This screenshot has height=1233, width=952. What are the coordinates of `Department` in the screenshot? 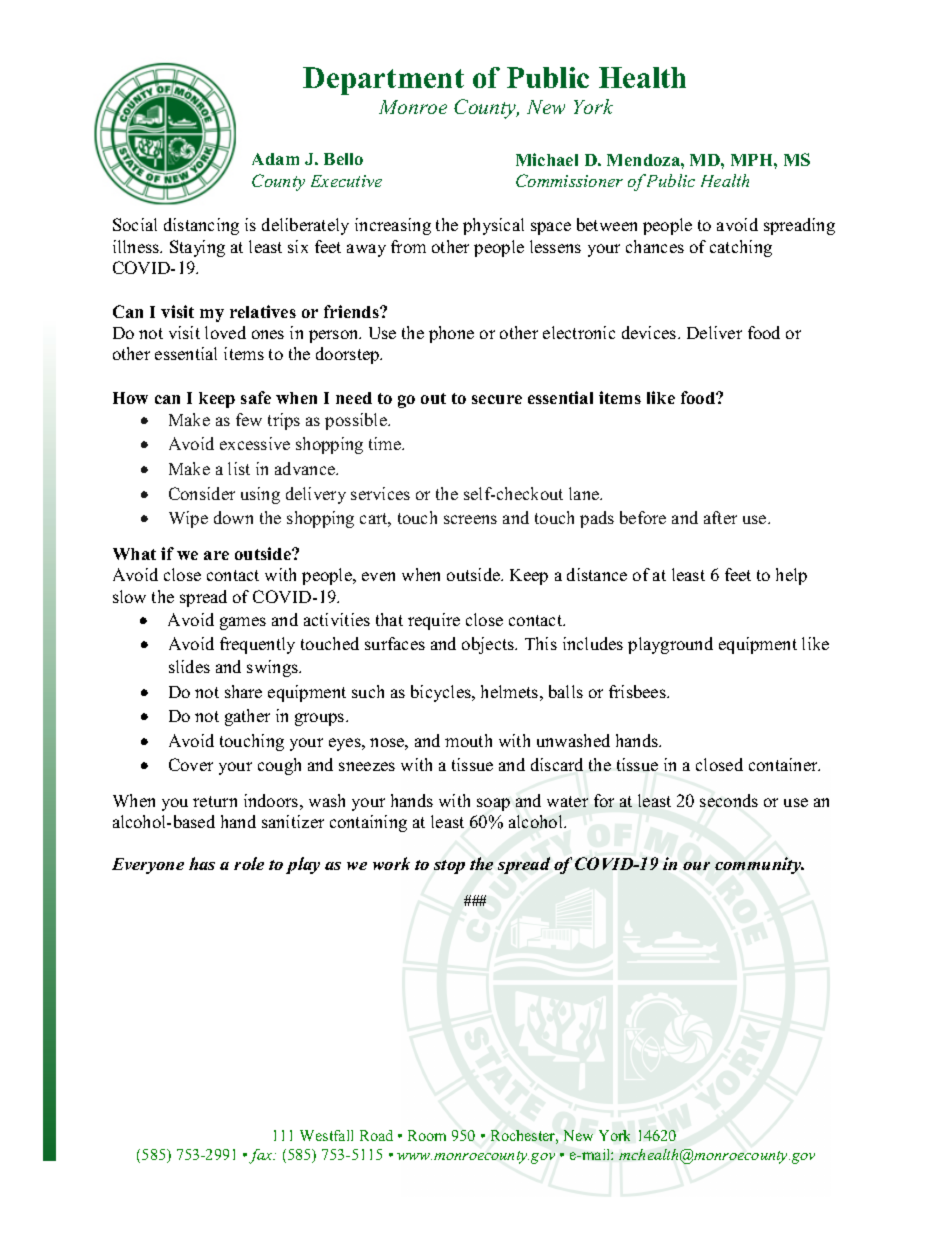 It's located at (383, 81).
